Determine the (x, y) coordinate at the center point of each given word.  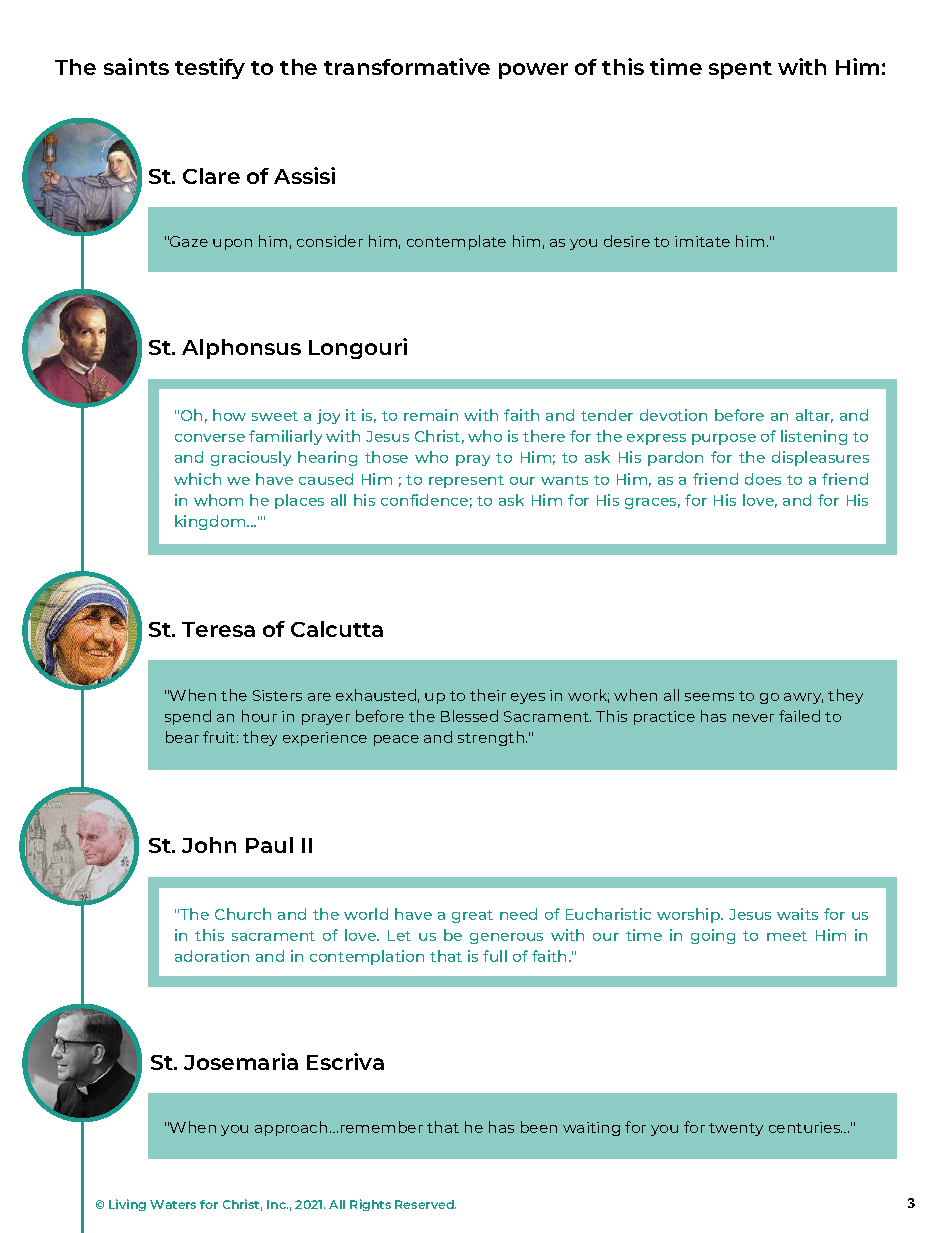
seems (709, 697)
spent (740, 70)
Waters (173, 1204)
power (533, 71)
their (488, 695)
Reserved (425, 1204)
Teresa (218, 629)
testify (210, 68)
